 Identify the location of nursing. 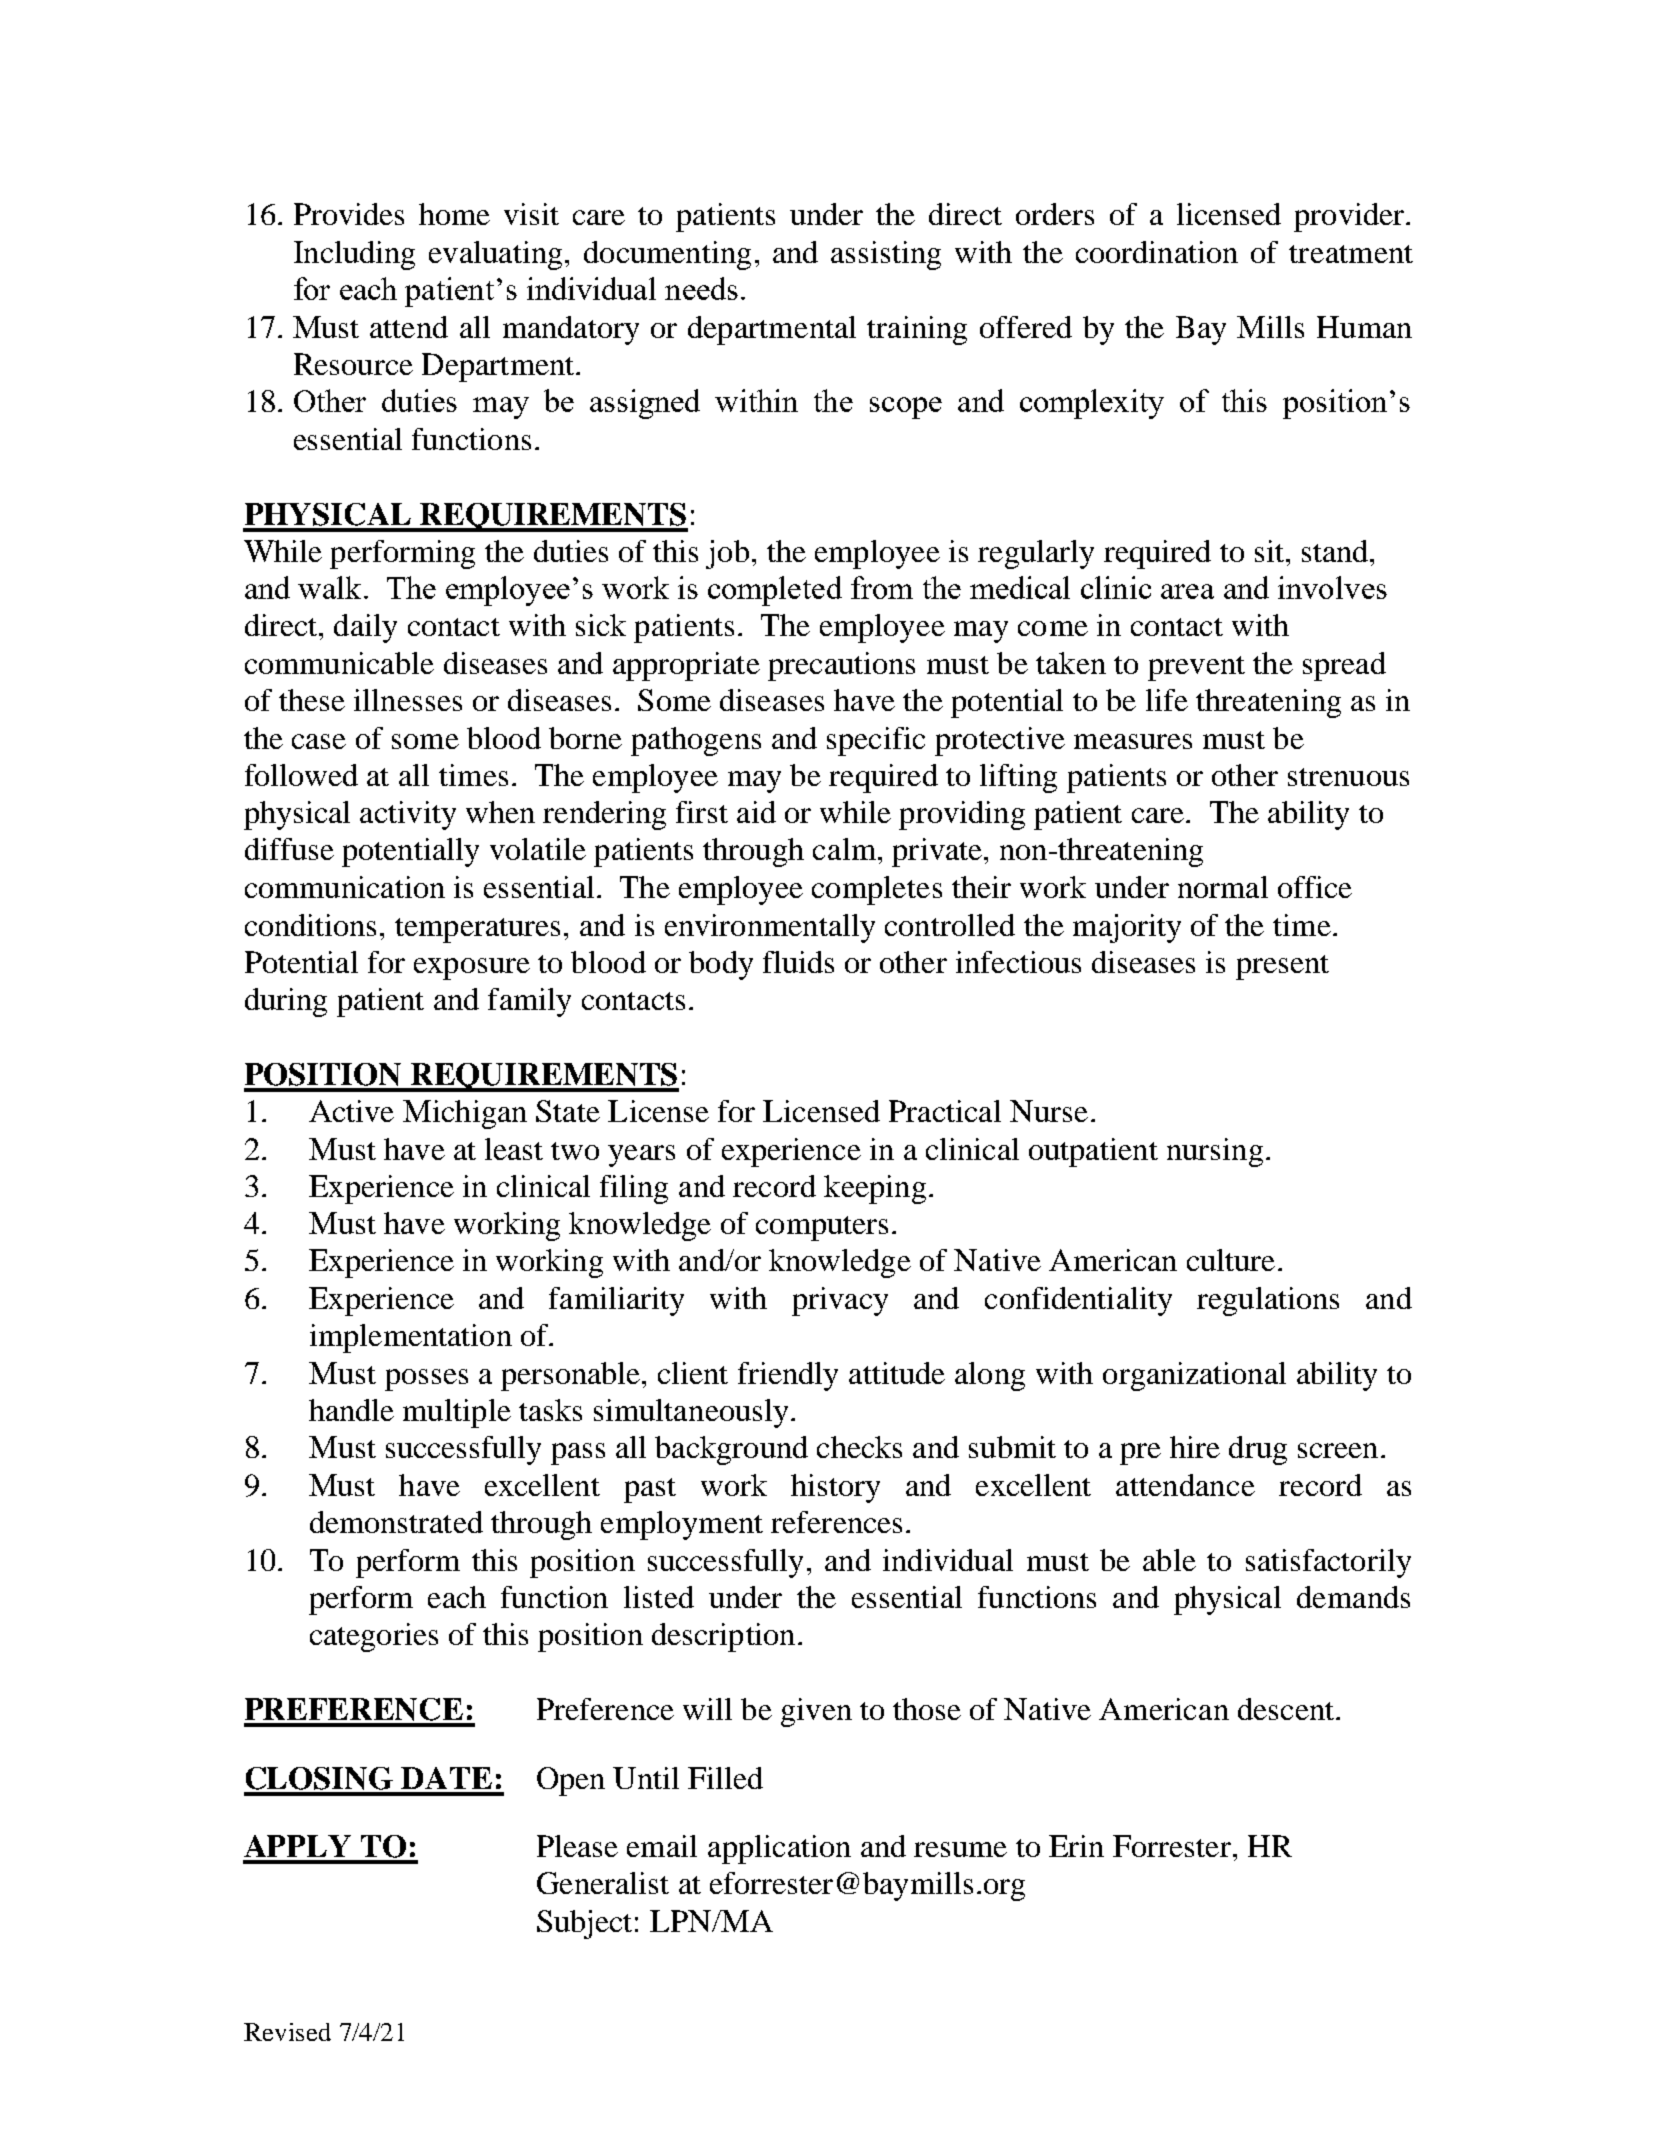
(1215, 1152).
